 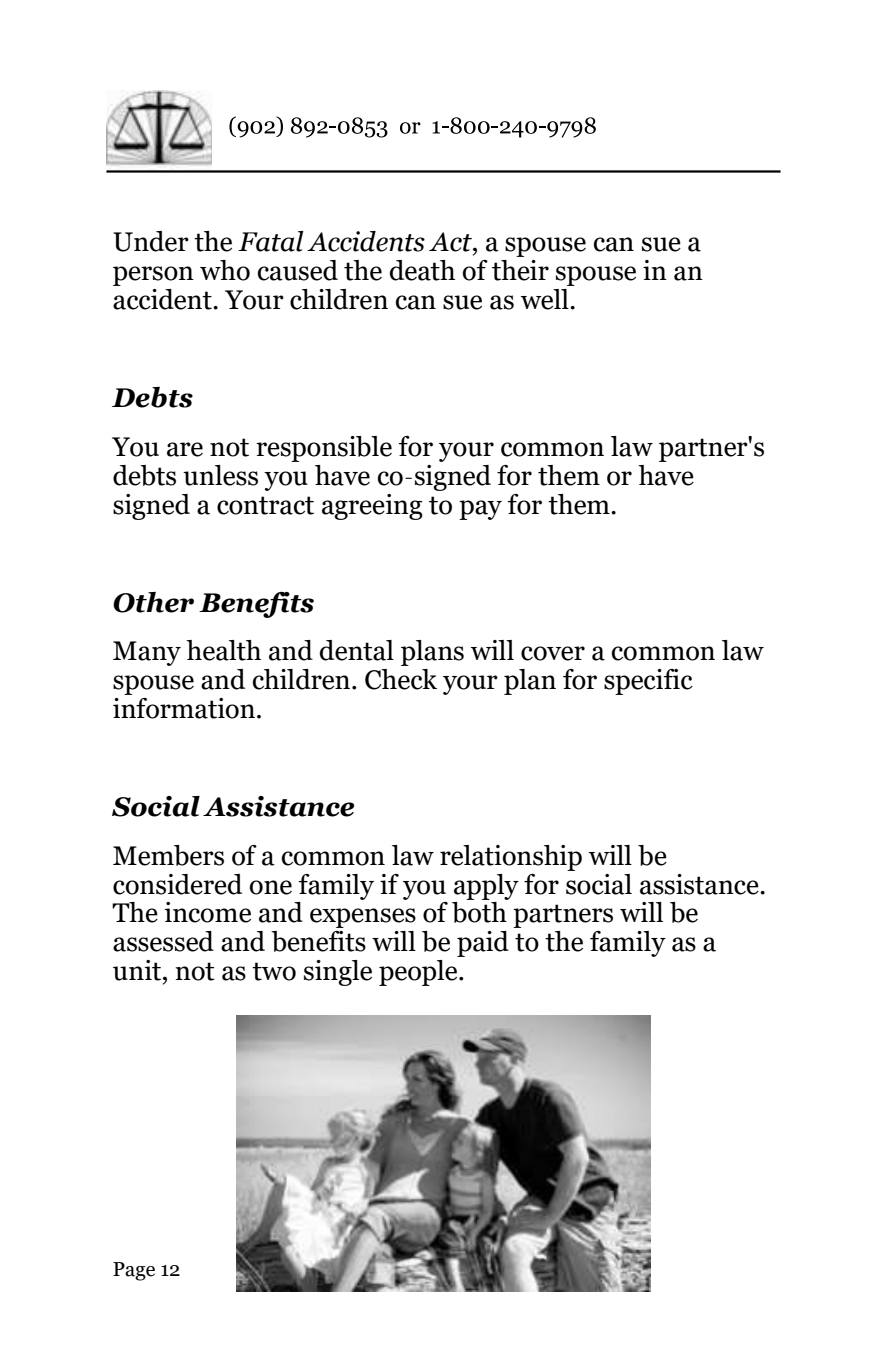 I want to click on well, so click(x=546, y=299).
